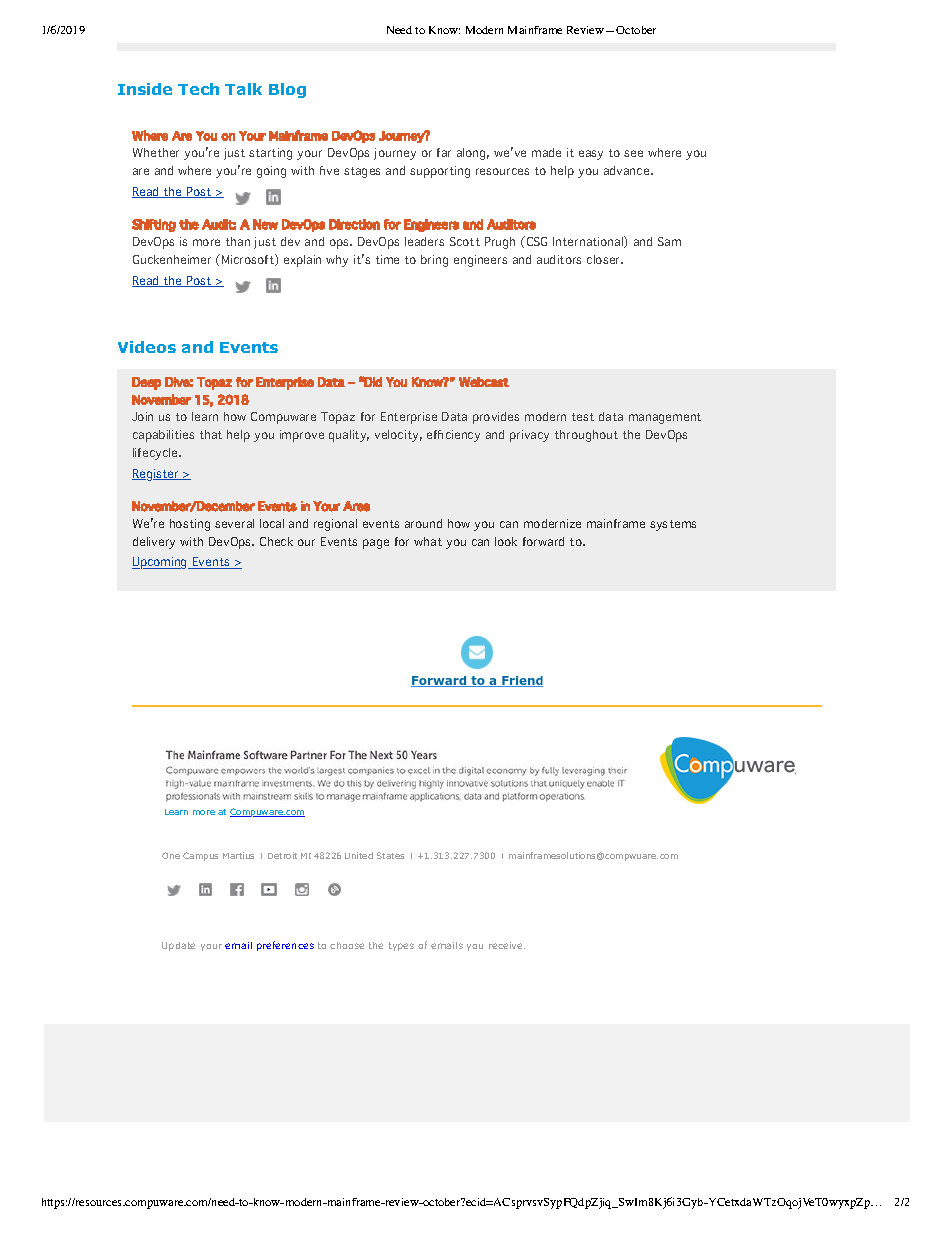  Describe the element at coordinates (423, 523) in the image. I see `around` at that location.
